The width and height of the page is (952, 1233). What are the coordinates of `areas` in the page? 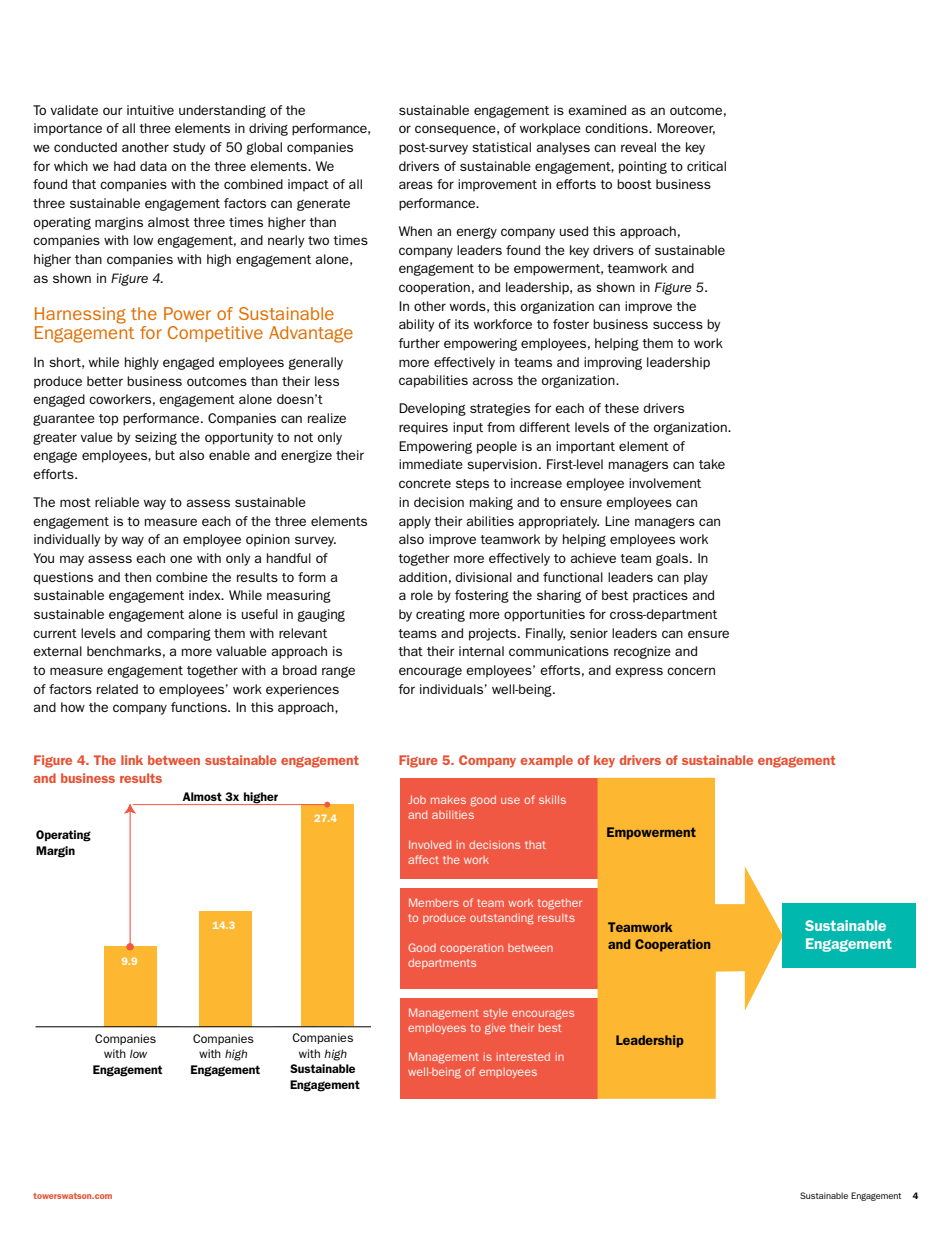 It's located at (416, 185).
